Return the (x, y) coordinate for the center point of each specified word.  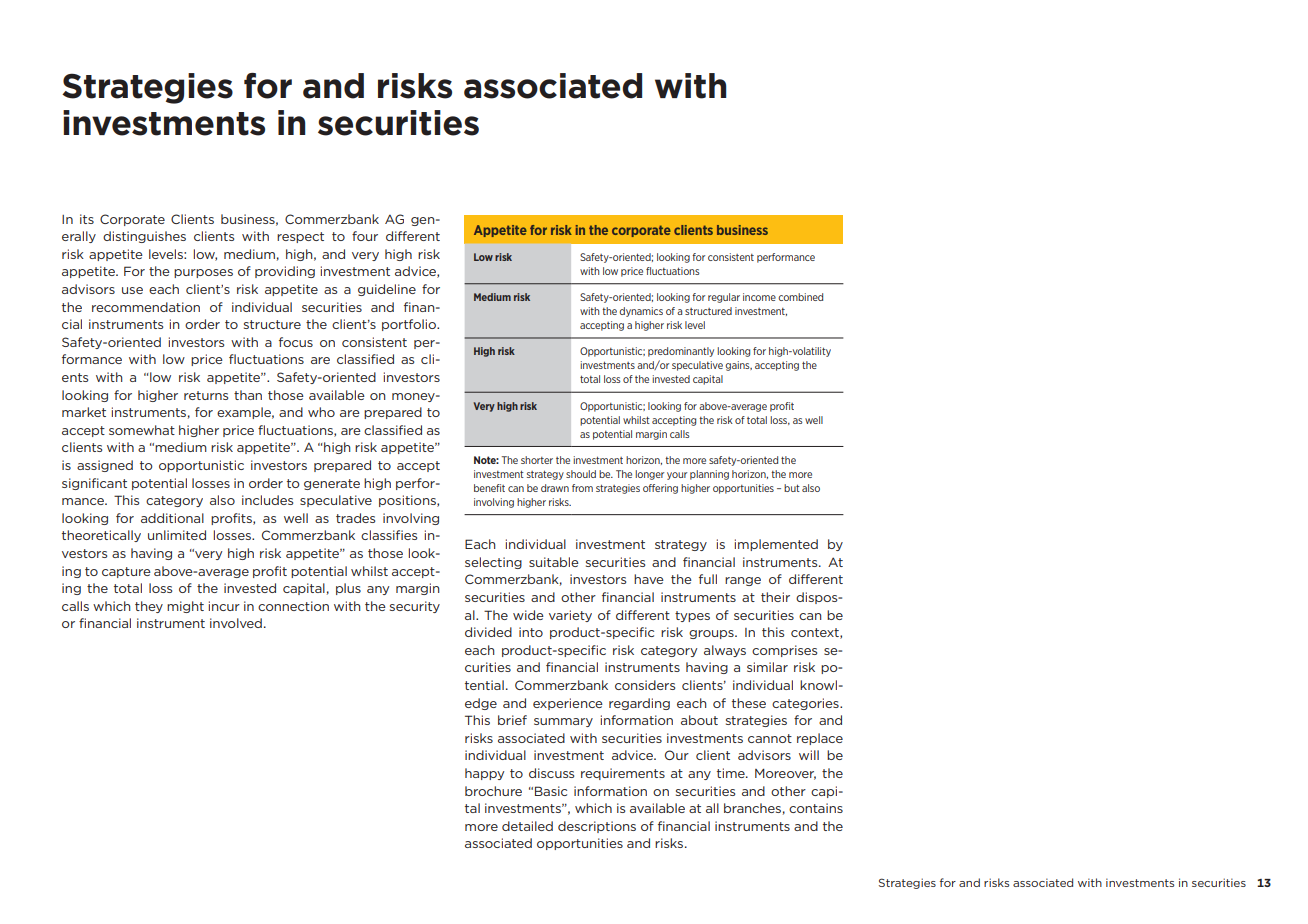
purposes (203, 273)
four (365, 236)
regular (724, 298)
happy (484, 774)
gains (738, 366)
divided (488, 632)
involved (236, 623)
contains (816, 808)
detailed (527, 826)
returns (206, 395)
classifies (389, 535)
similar (767, 667)
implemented (776, 545)
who (321, 412)
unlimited (177, 535)
